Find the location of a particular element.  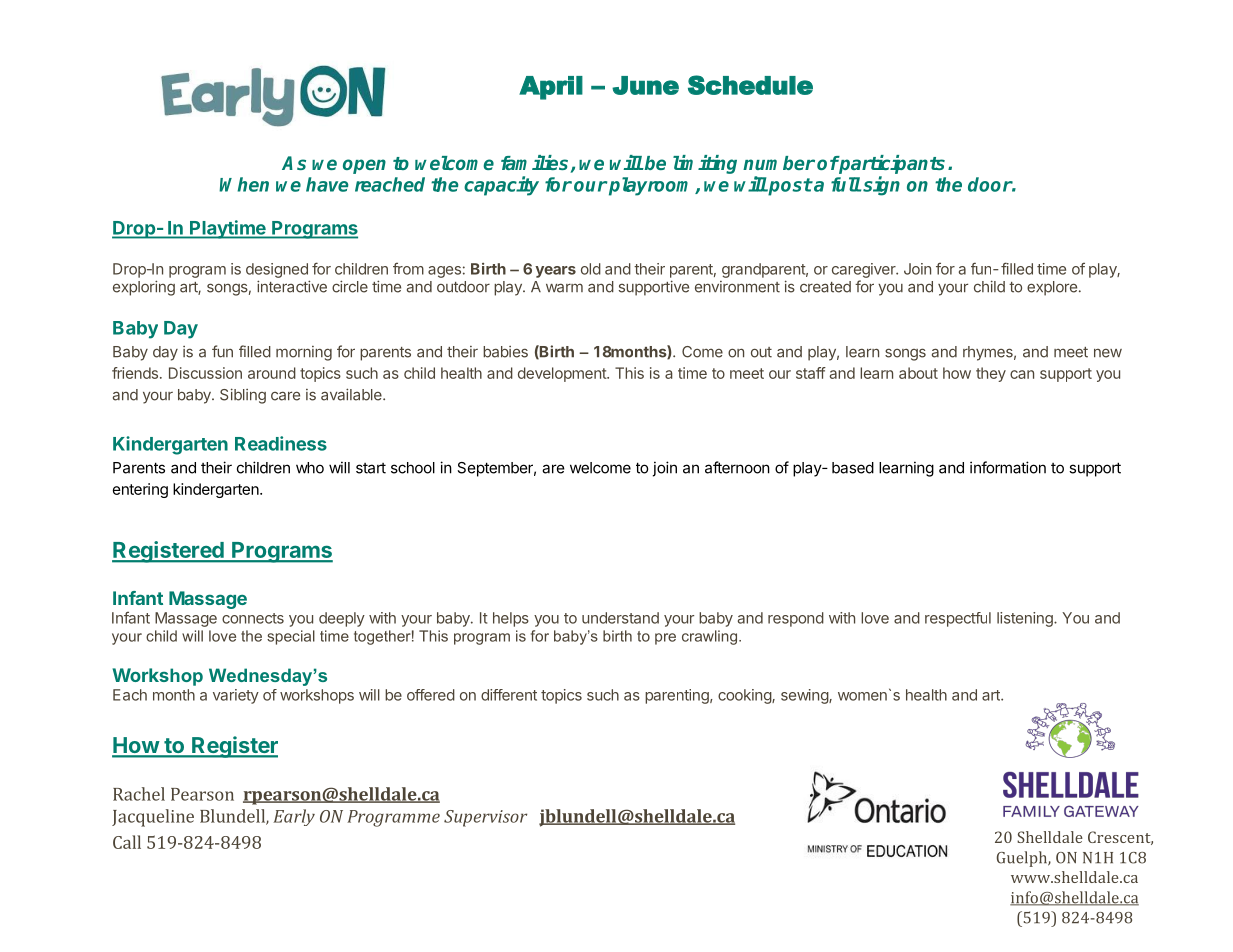

Schedule is located at coordinates (750, 85).
